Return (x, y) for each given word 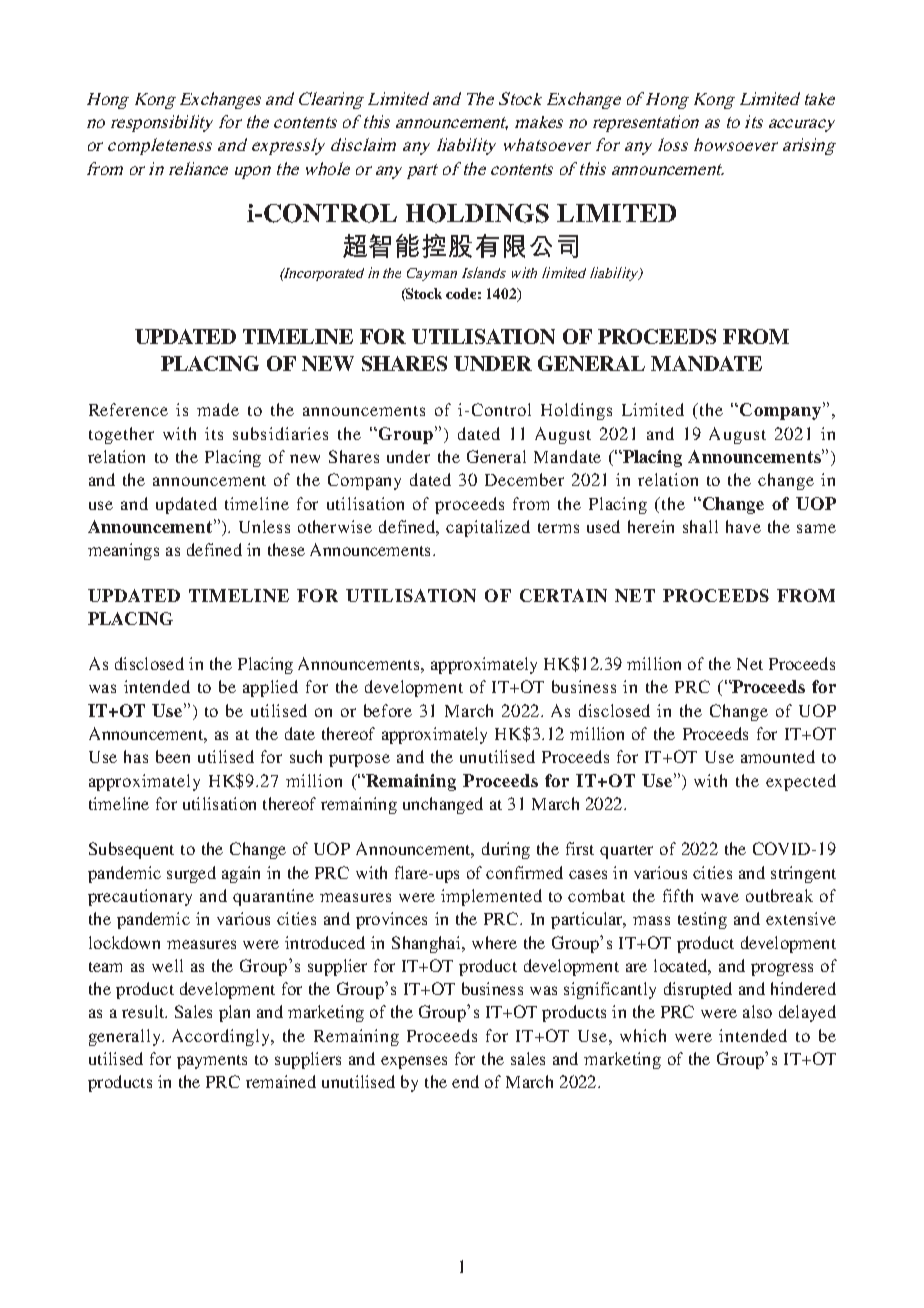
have (743, 526)
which (643, 1035)
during (506, 850)
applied (270, 688)
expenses (414, 1062)
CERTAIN (563, 595)
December (524, 479)
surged (191, 874)
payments (212, 1062)
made (218, 409)
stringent (803, 874)
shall (700, 526)
